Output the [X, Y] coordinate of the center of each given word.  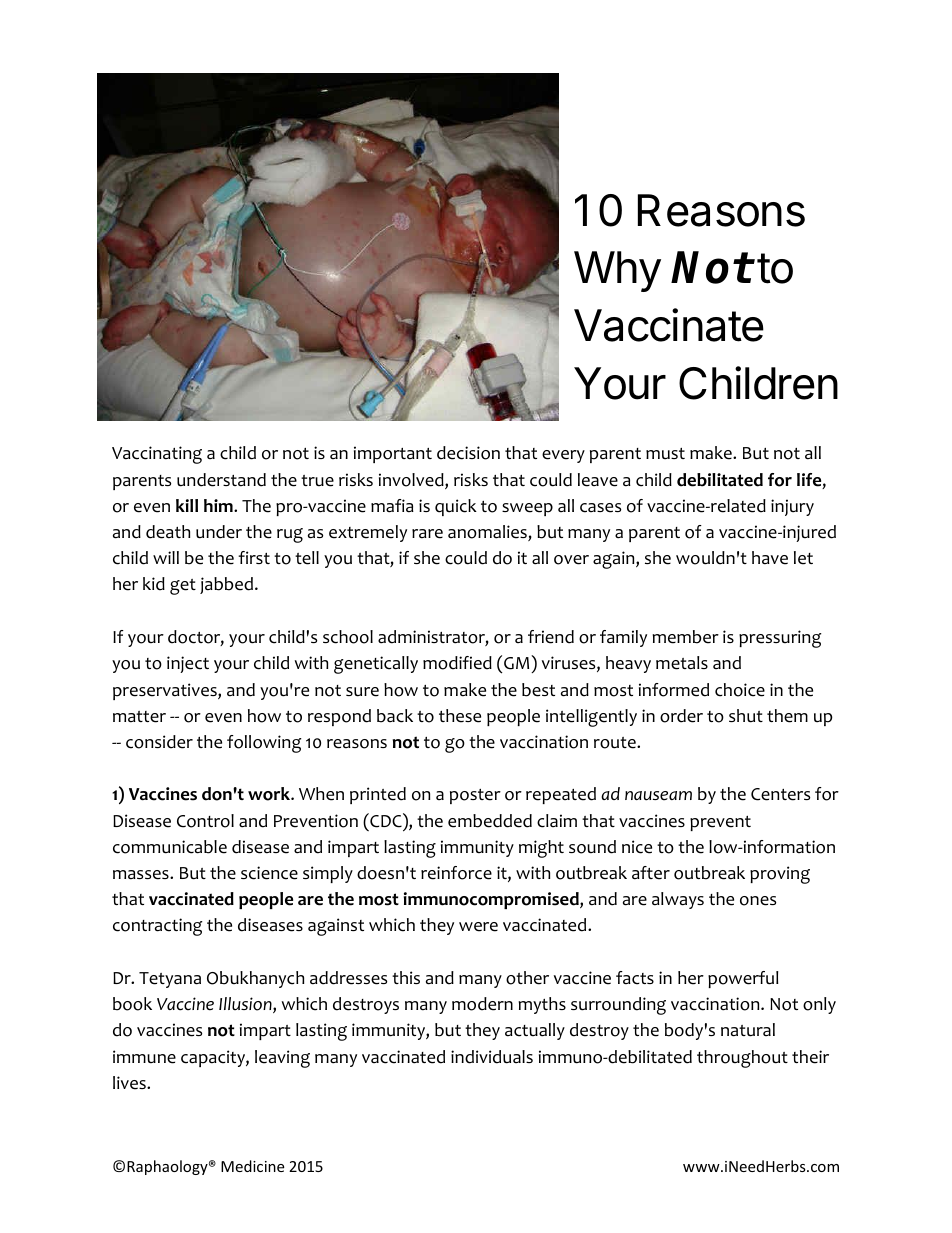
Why [617, 271]
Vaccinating [157, 455]
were [478, 927]
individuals [492, 1057]
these [460, 716]
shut [746, 716]
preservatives [166, 691]
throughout [742, 1059]
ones [758, 901]
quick [456, 507]
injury [792, 507]
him [219, 505]
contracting [158, 927]
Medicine [252, 1166]
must [665, 454]
